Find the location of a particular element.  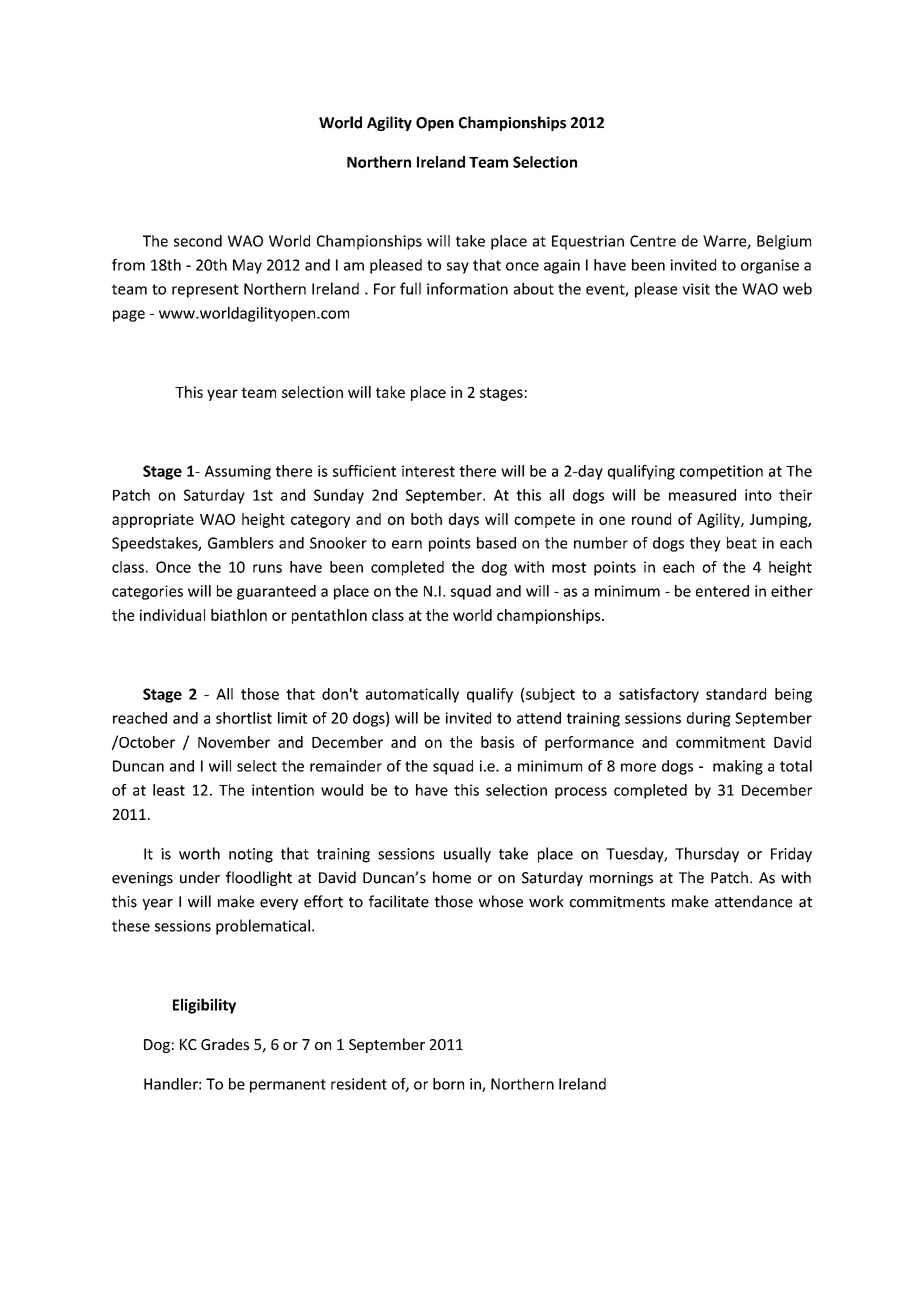

interest is located at coordinates (428, 471).
